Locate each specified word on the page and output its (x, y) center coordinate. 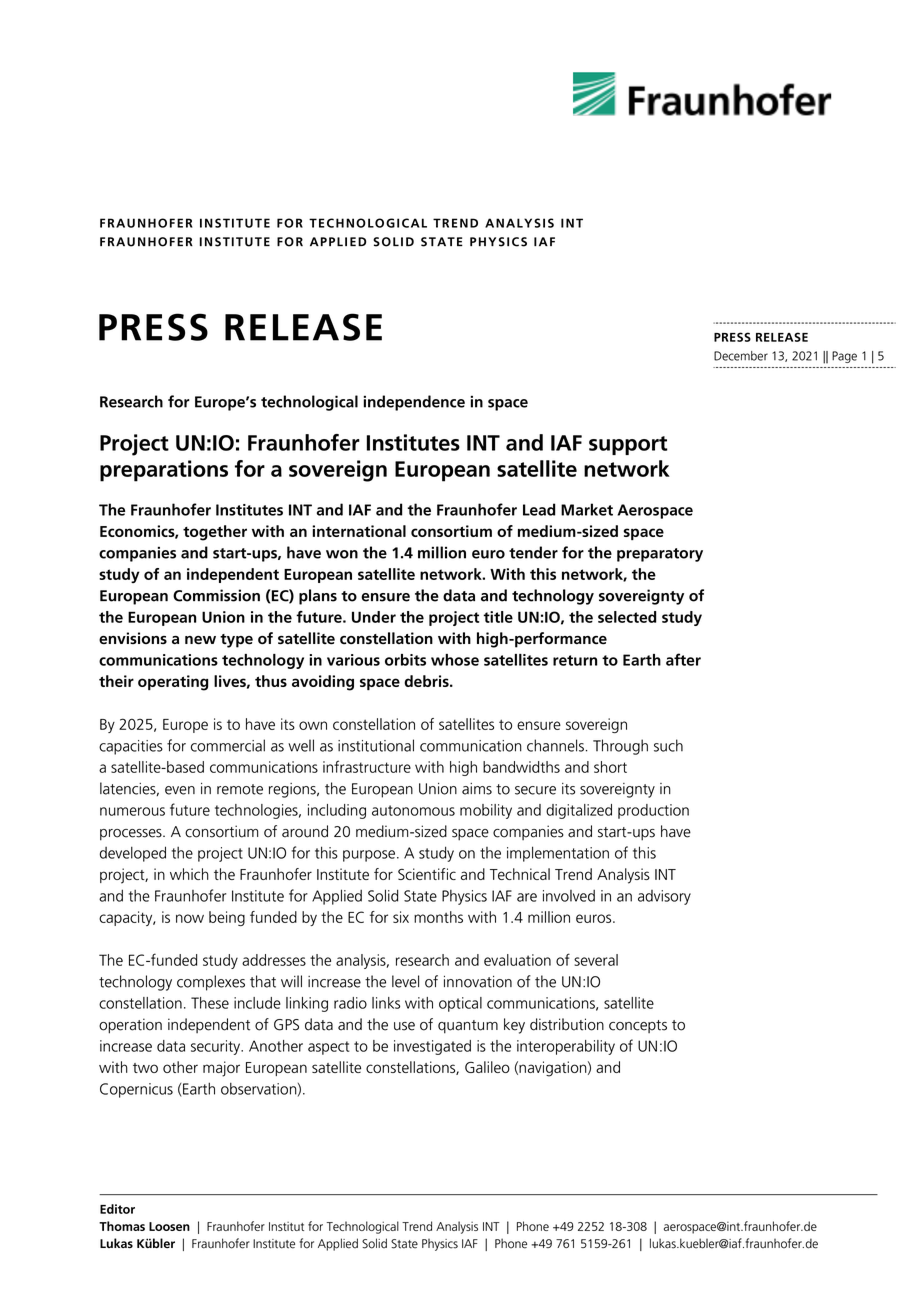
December (741, 356)
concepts (638, 1026)
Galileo (487, 1067)
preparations (164, 471)
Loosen (169, 1226)
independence (414, 403)
